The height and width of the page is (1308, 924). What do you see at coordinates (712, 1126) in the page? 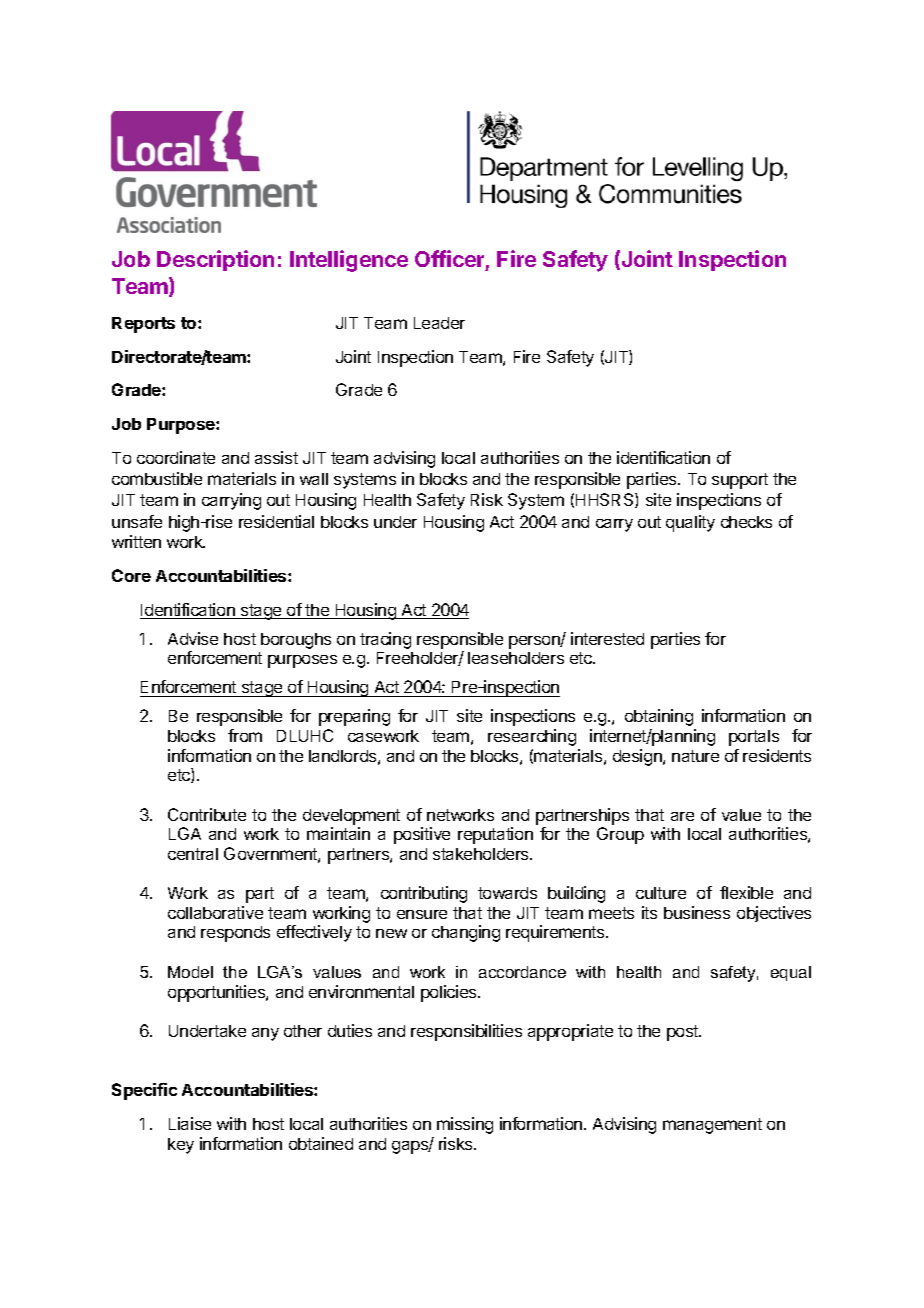
I see `management` at bounding box center [712, 1126].
